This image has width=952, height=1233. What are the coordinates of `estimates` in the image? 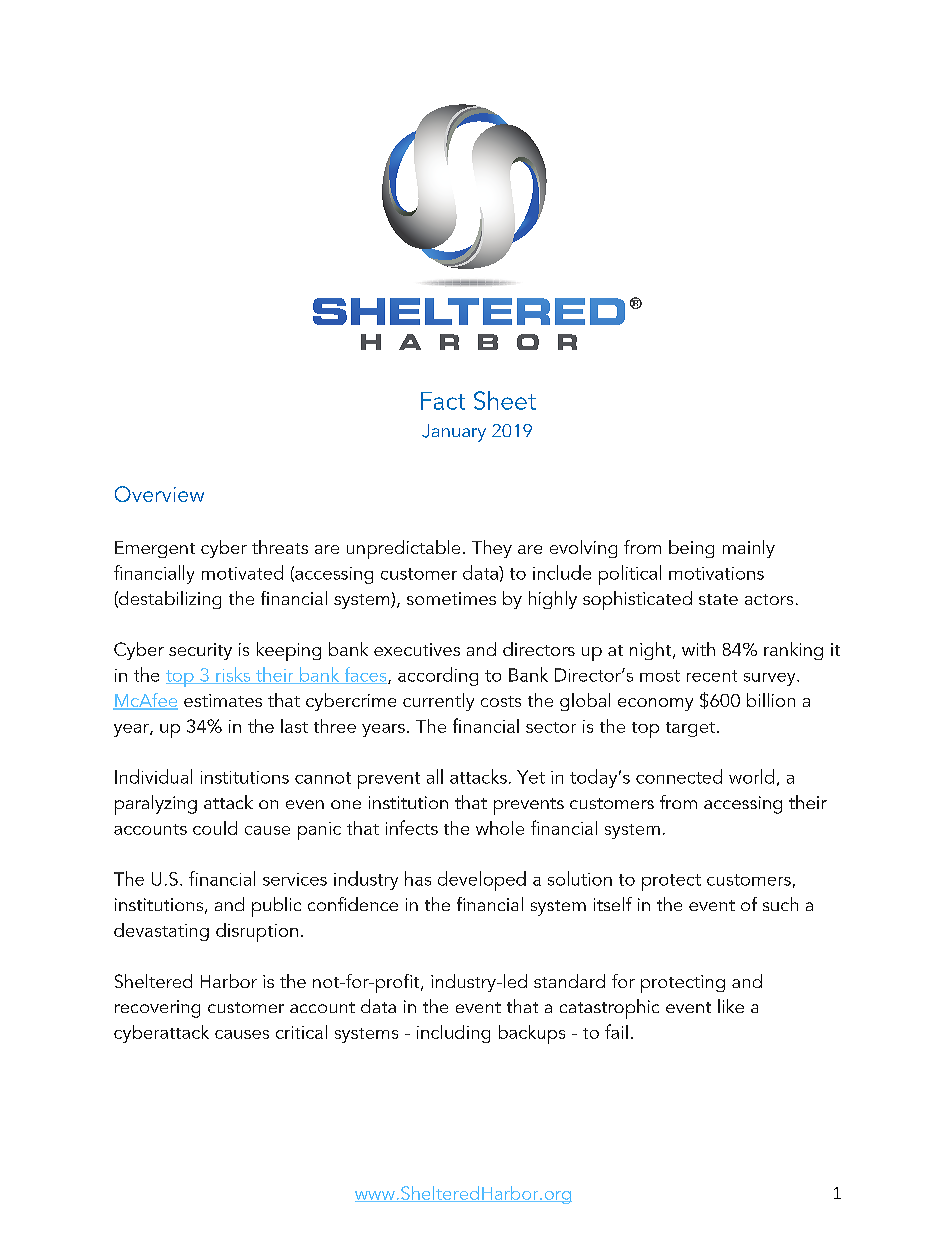 It's located at (223, 700).
